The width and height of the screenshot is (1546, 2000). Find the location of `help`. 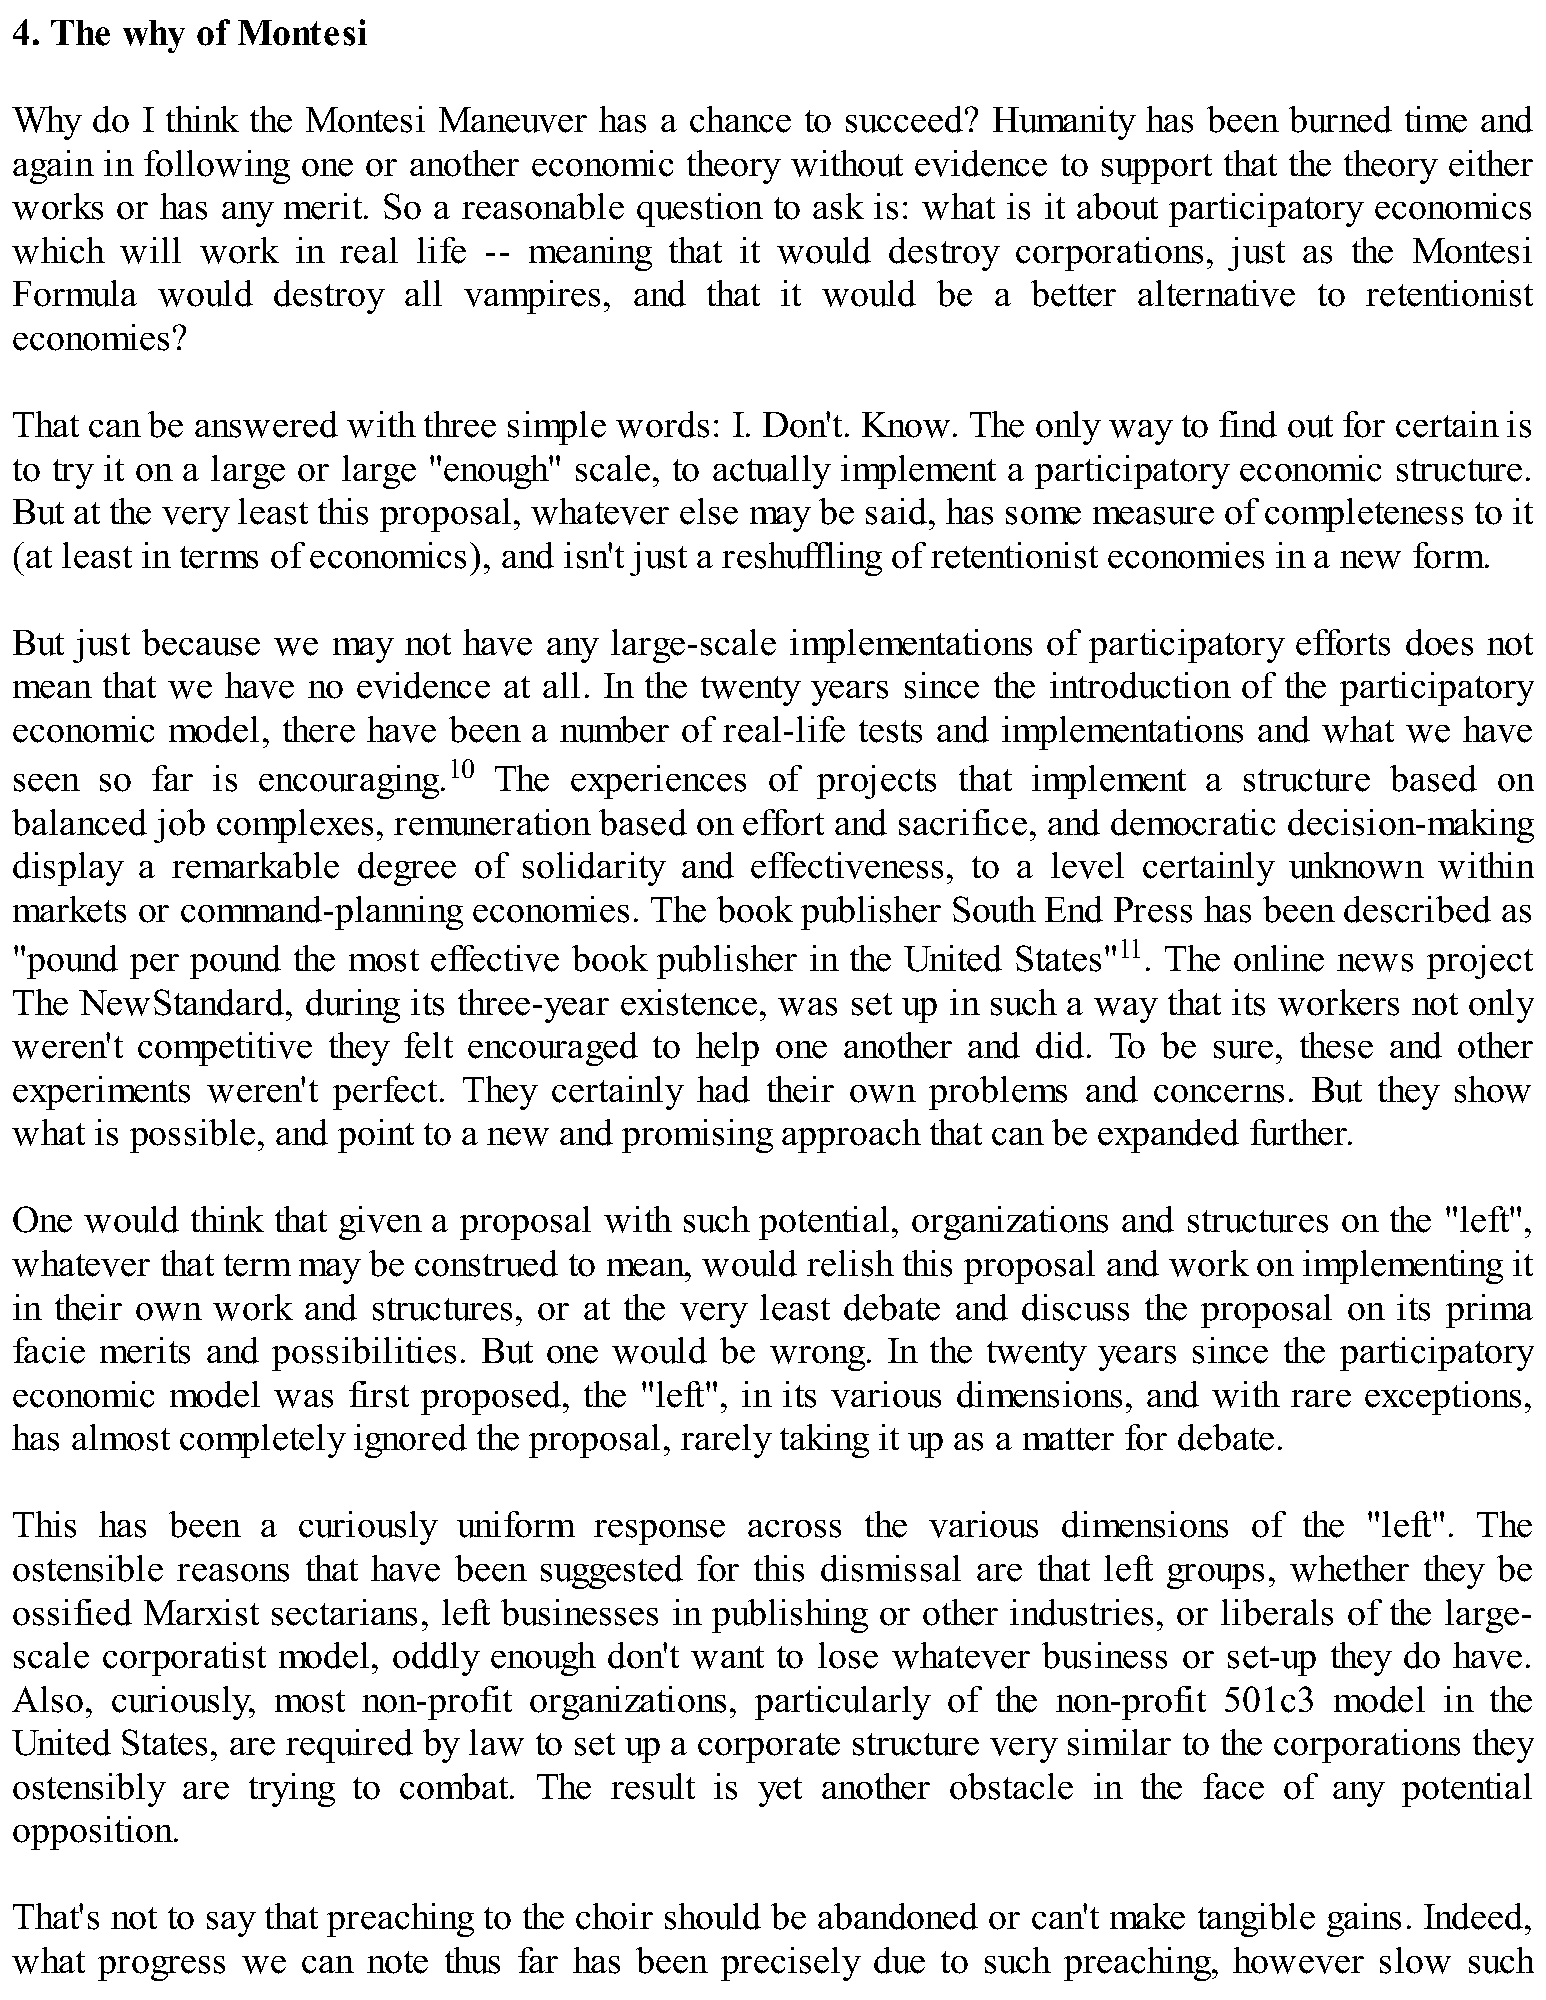

help is located at coordinates (727, 1049).
